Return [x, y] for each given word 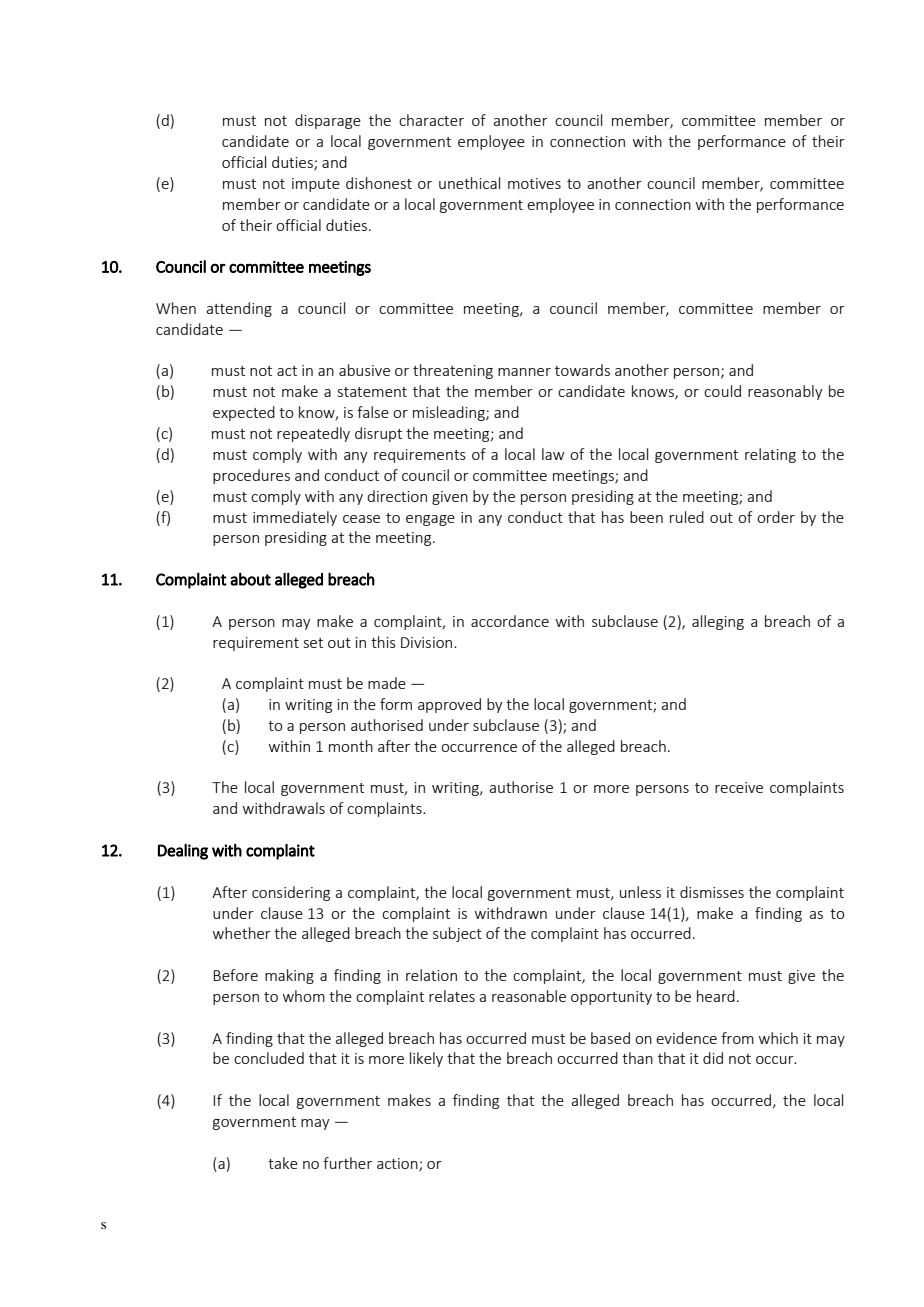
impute [316, 185]
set [313, 643]
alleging [718, 622]
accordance [510, 621]
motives [534, 183]
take [283, 1163]
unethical [469, 183]
